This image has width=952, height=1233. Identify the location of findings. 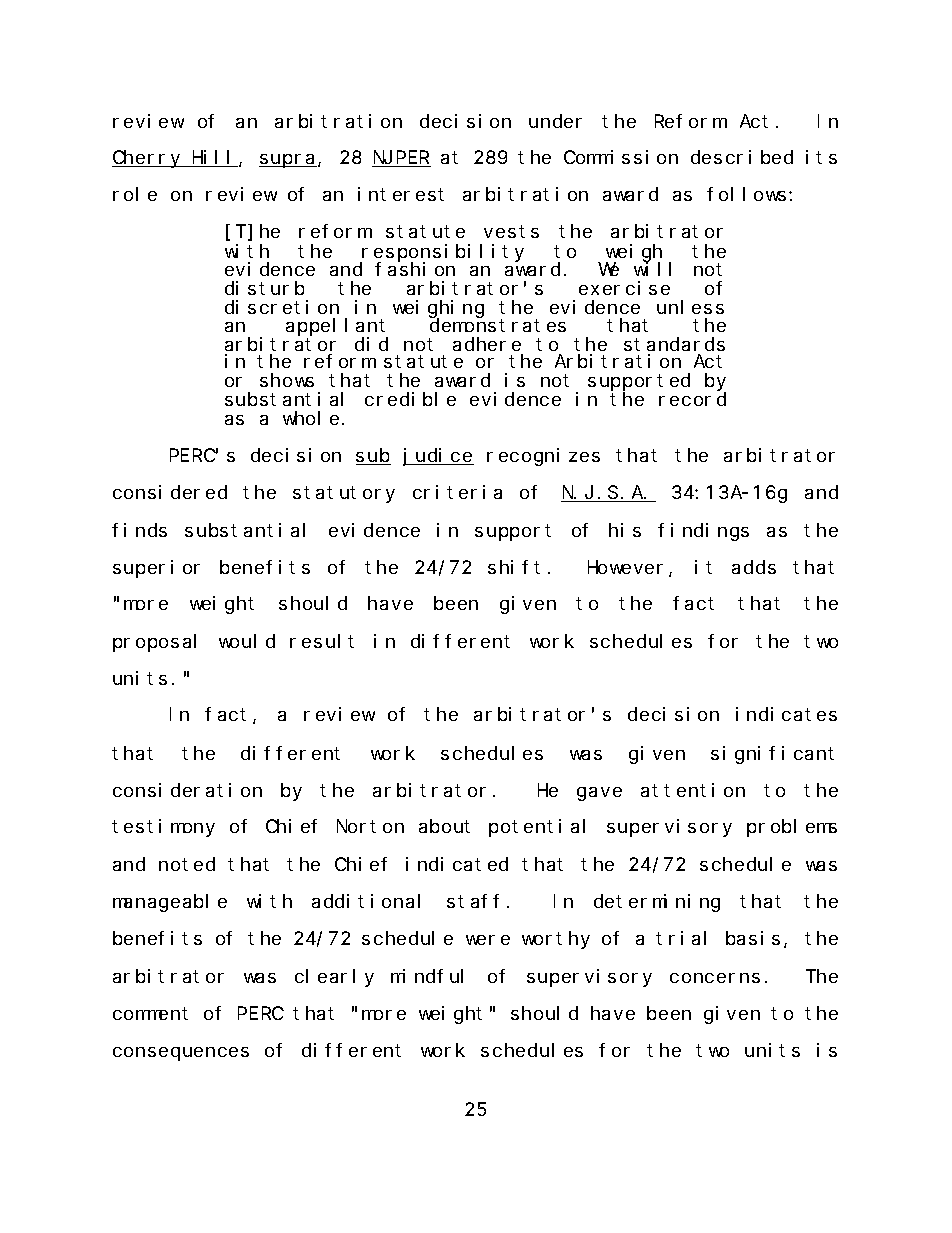
(703, 532).
